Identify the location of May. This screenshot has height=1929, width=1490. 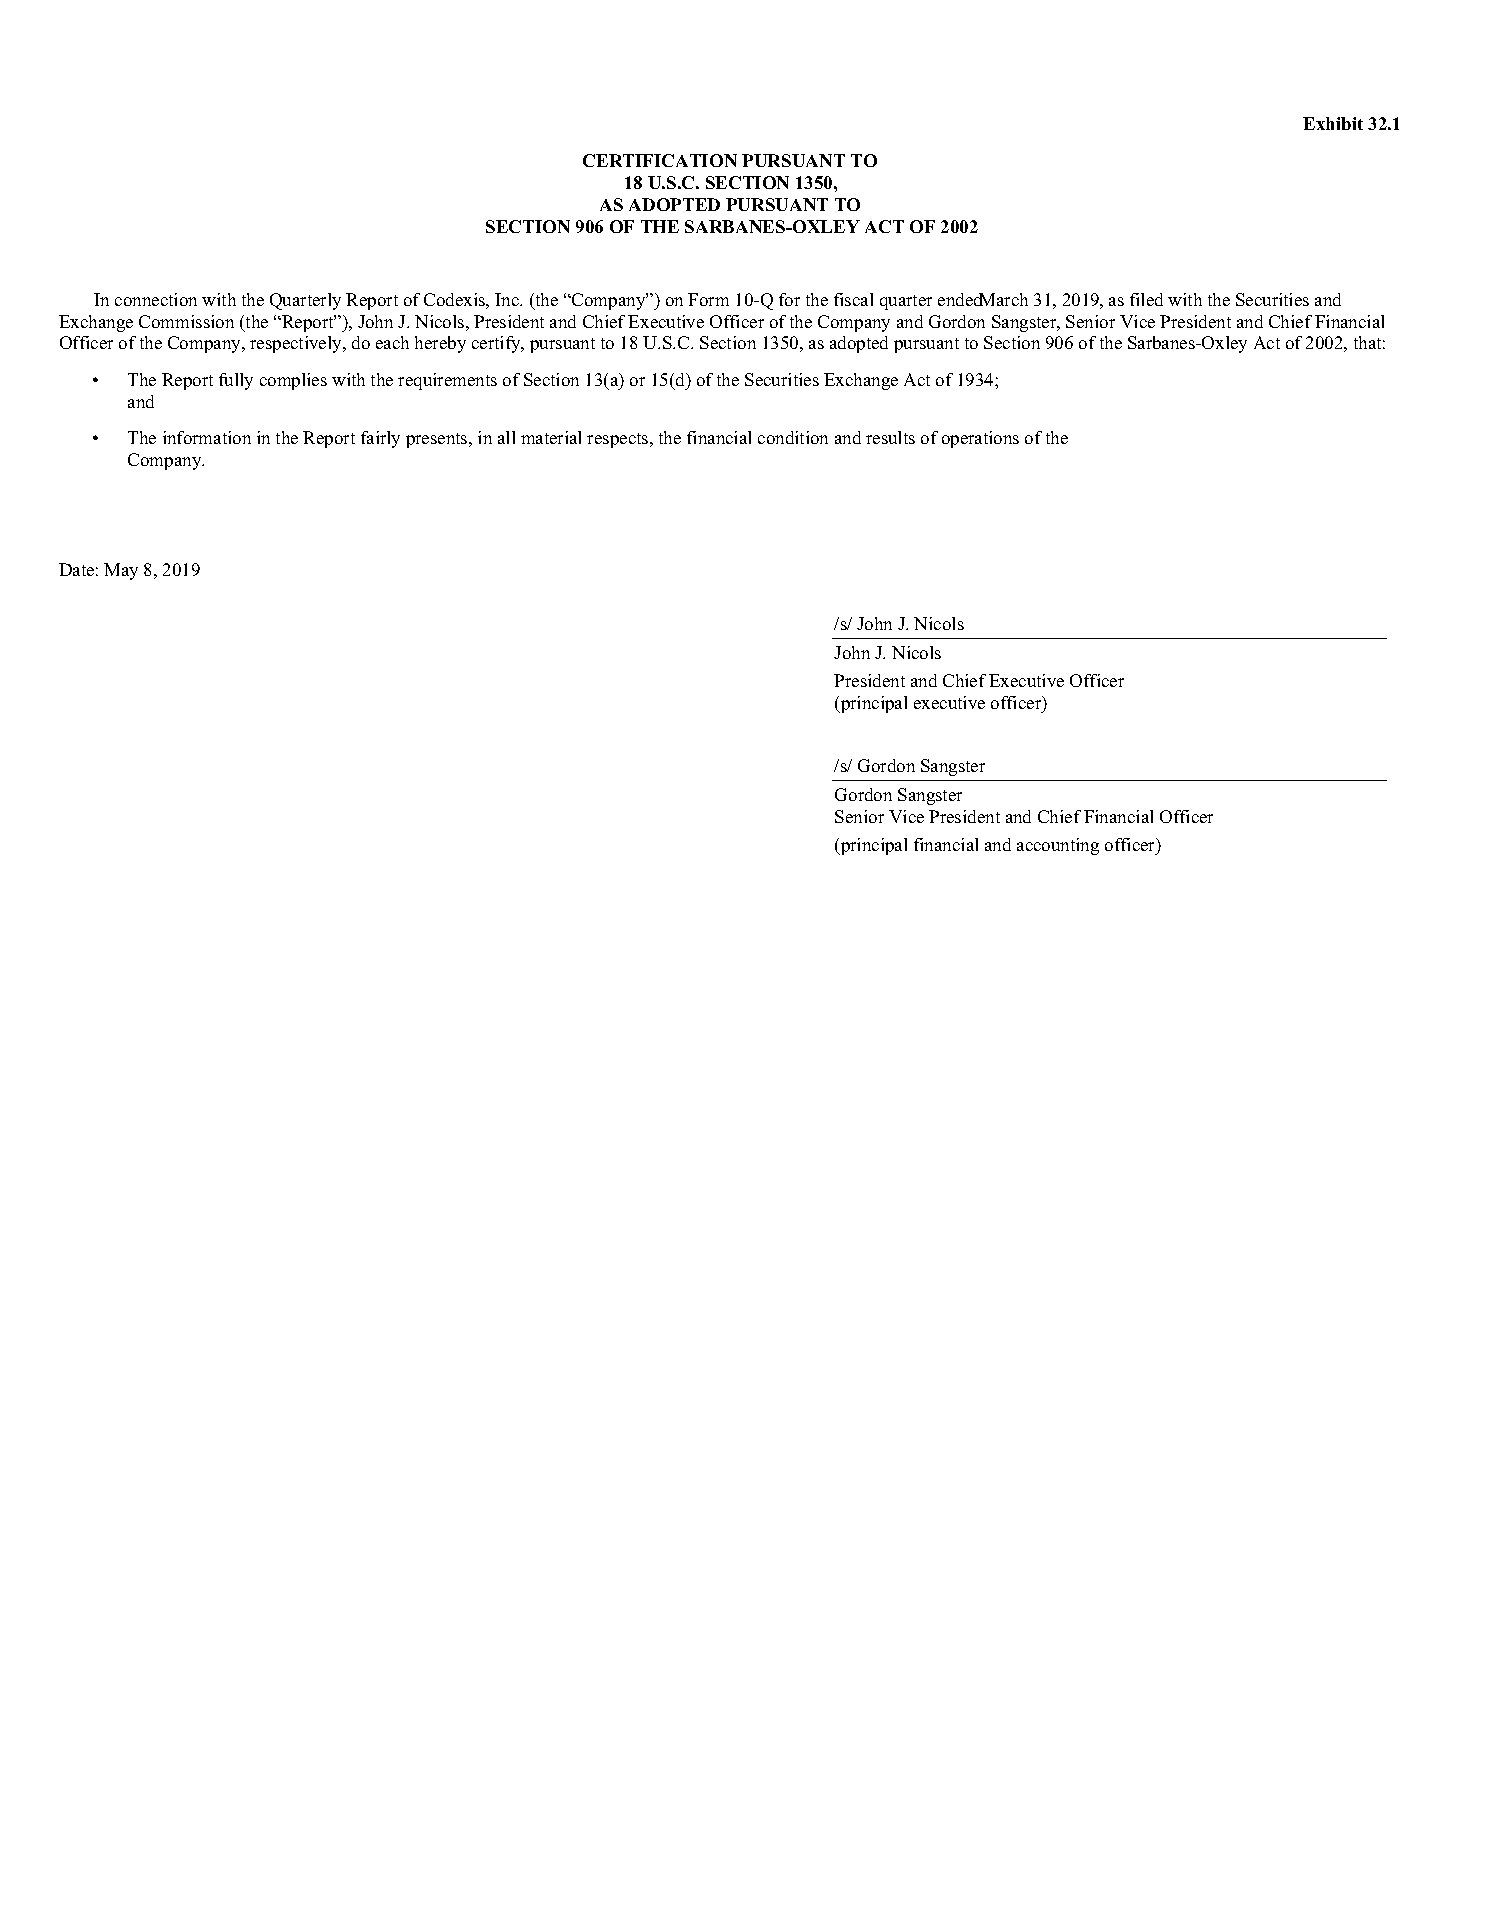
(121, 571).
